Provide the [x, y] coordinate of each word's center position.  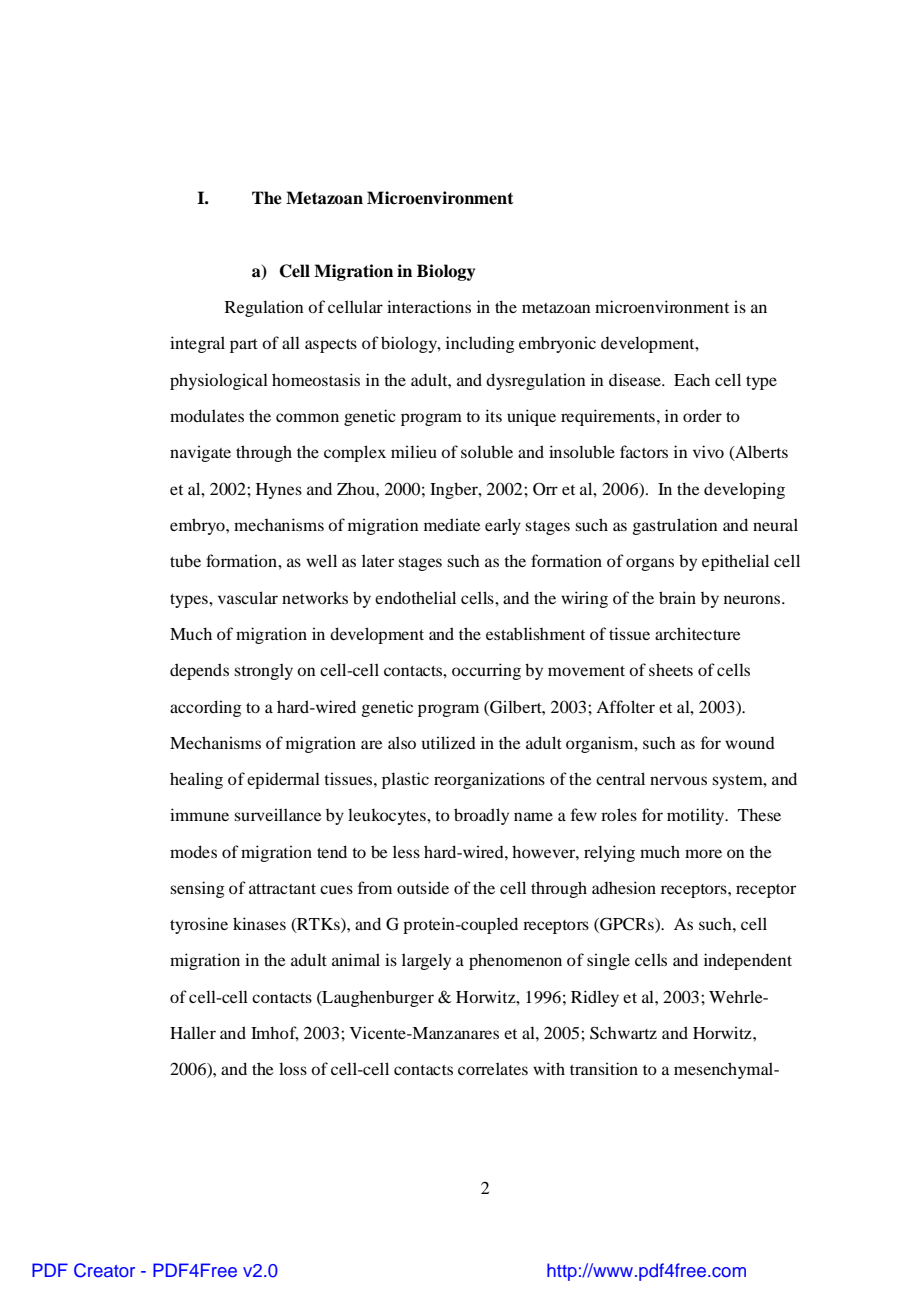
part [244, 346]
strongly [263, 671]
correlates [493, 1068]
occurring [486, 671]
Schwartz [623, 1033]
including [480, 344]
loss [293, 1068]
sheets [671, 669]
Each [692, 379]
